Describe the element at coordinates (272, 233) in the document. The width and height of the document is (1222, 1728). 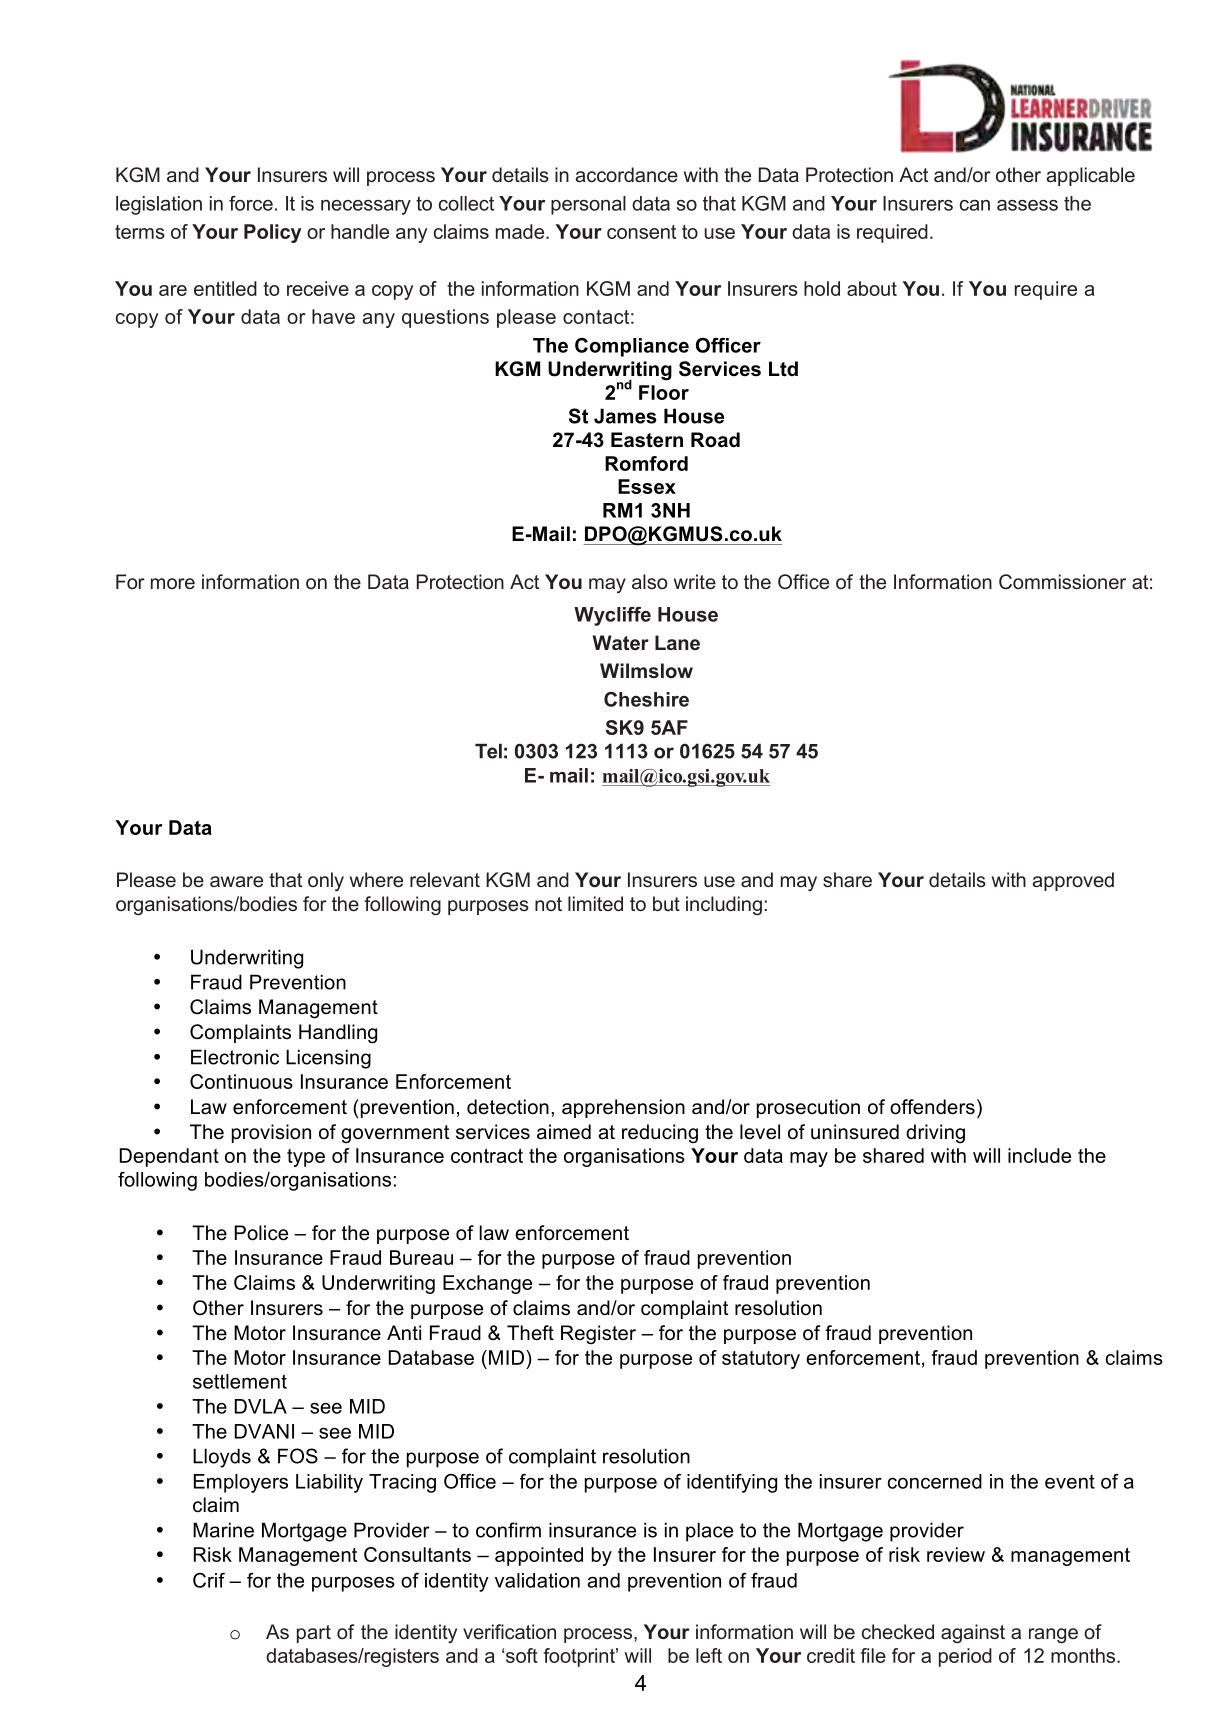
I see `Policy` at that location.
